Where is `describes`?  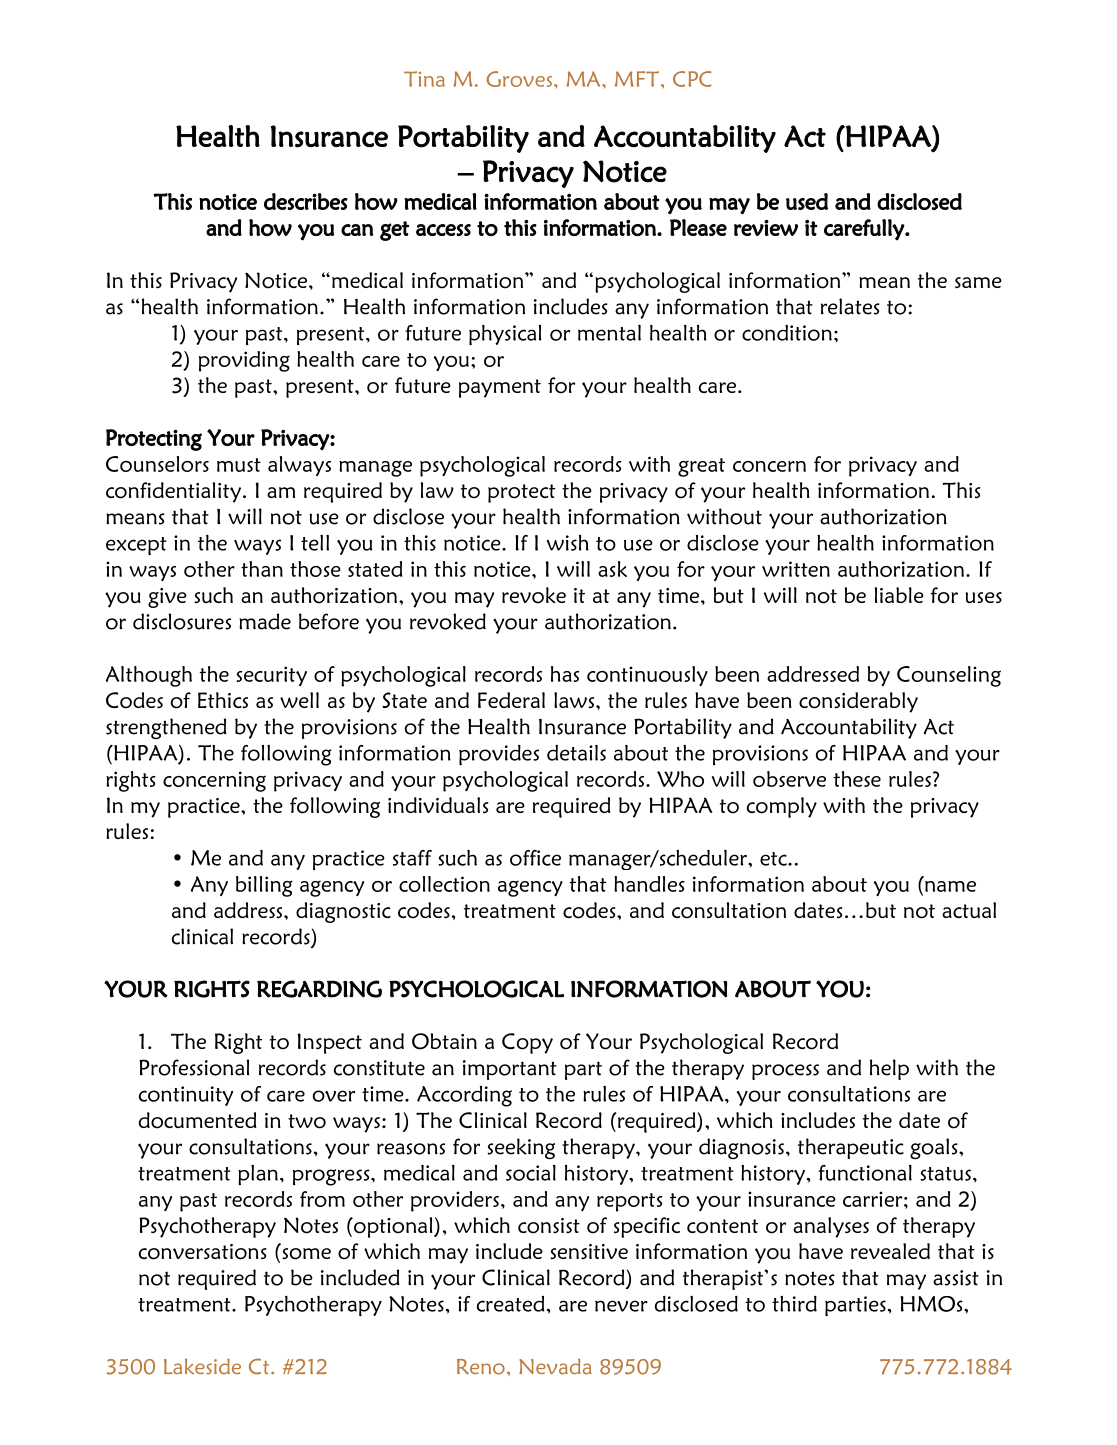
describes is located at coordinates (306, 201).
